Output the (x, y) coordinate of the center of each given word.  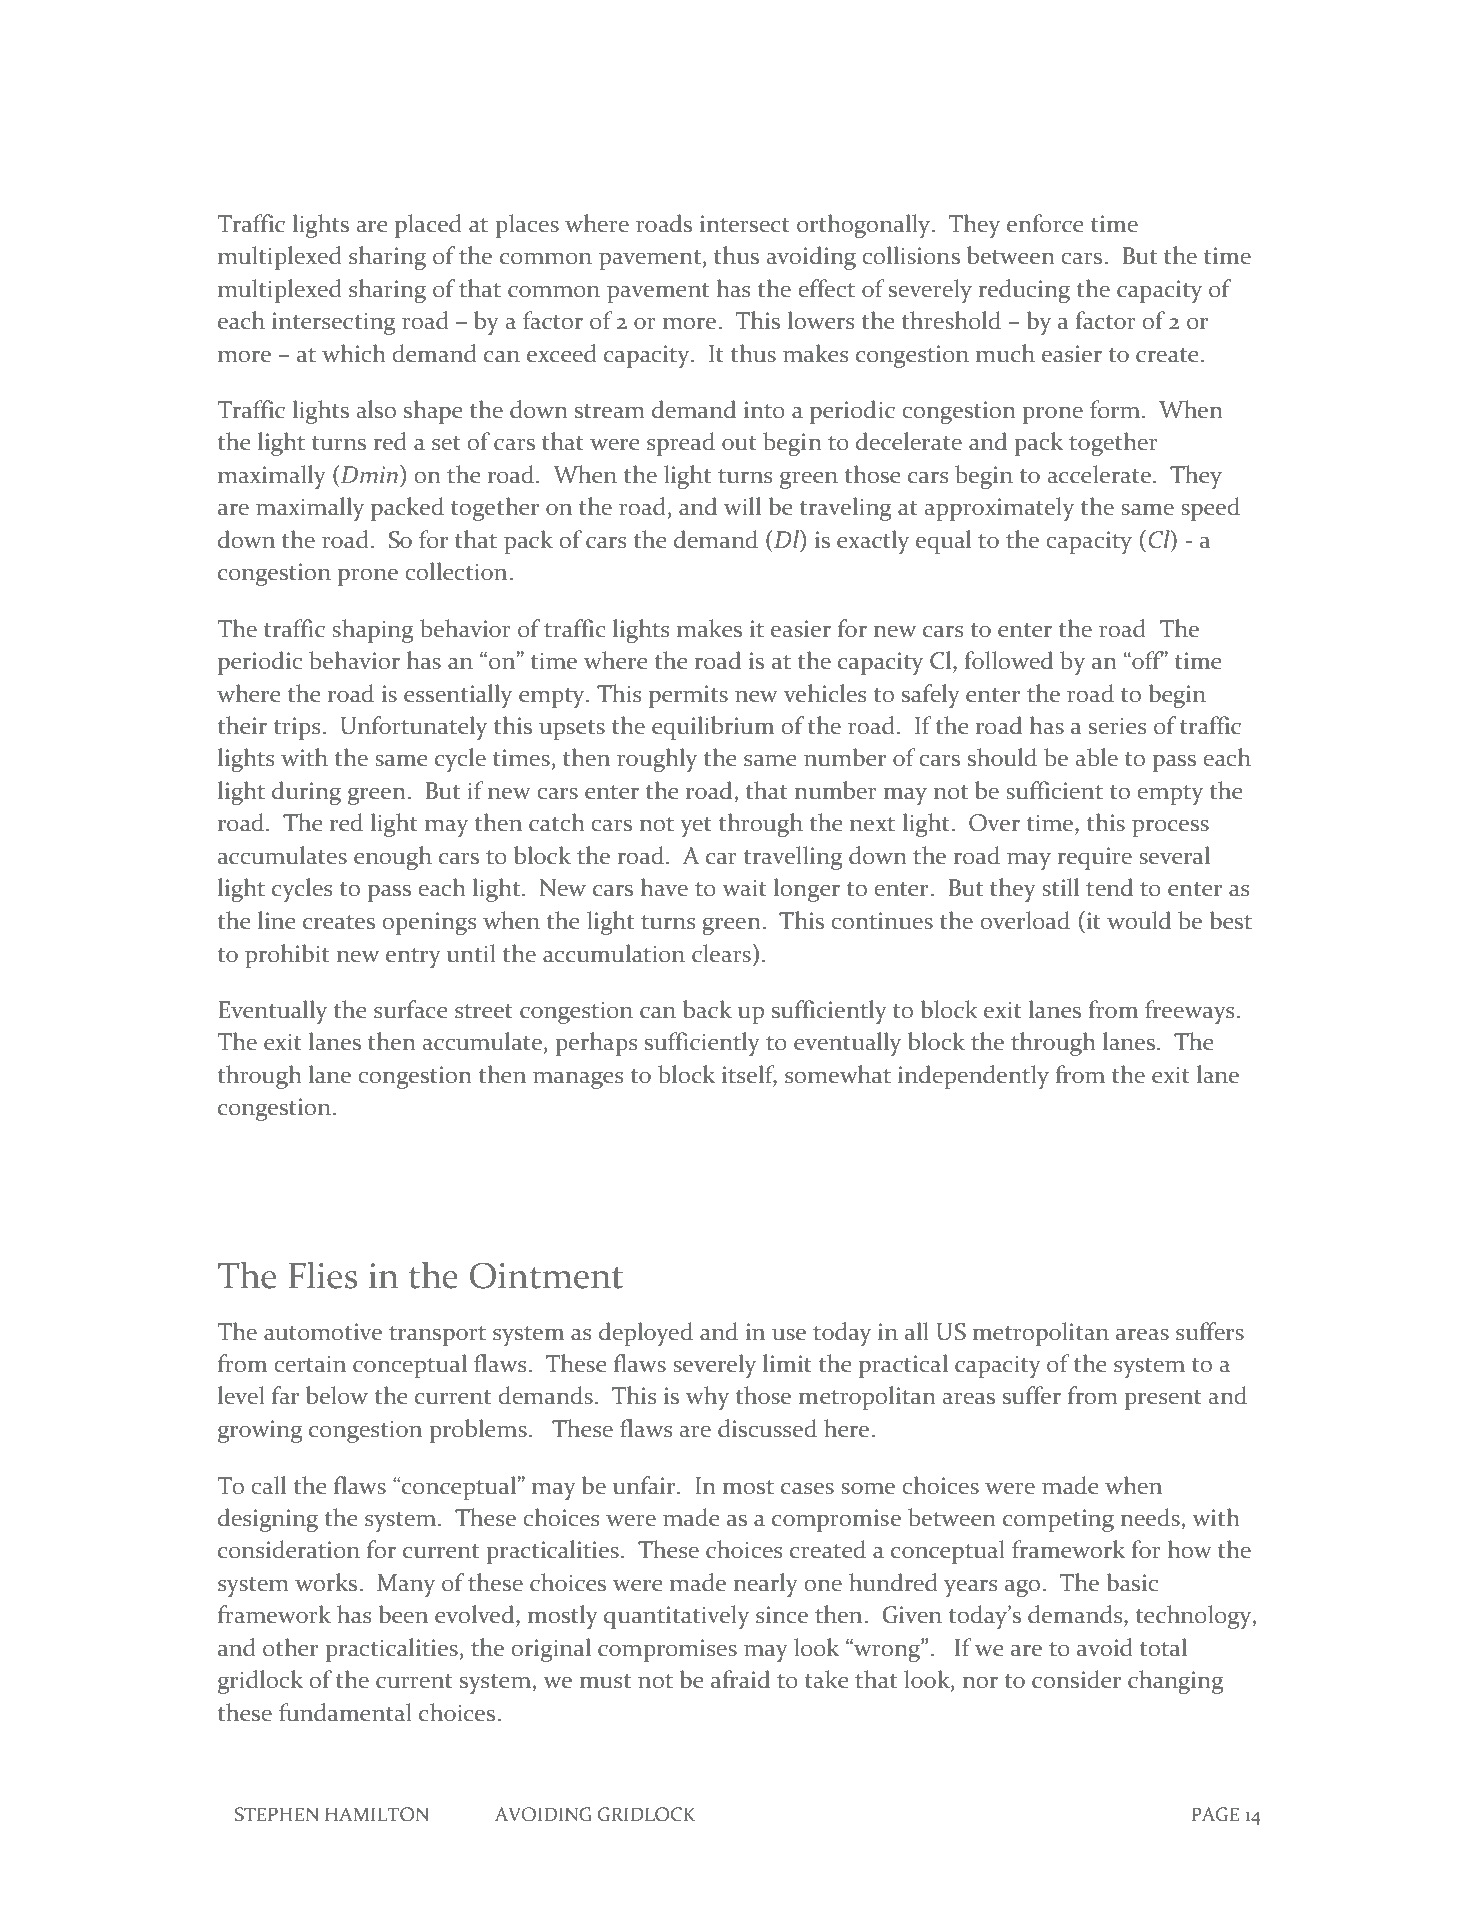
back (707, 1009)
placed (428, 226)
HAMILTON (377, 1814)
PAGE (1215, 1814)
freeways (1189, 1012)
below (337, 1395)
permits (688, 696)
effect (826, 288)
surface (410, 1009)
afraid (740, 1679)
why (707, 1398)
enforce (1045, 223)
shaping (373, 631)
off (1147, 660)
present (1163, 1400)
